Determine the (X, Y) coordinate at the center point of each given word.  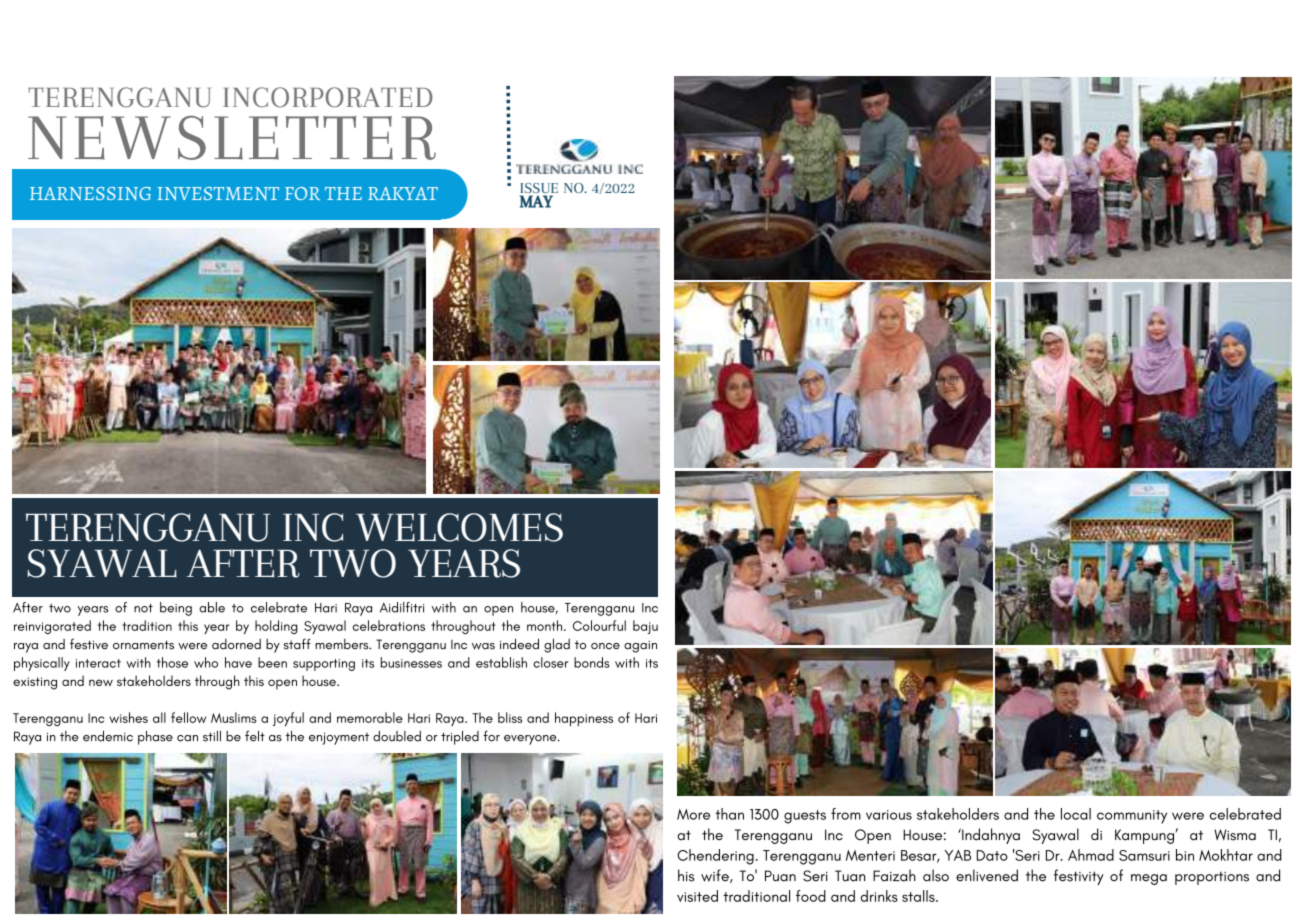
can (187, 738)
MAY (536, 201)
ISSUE (539, 189)
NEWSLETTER (232, 138)
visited (697, 896)
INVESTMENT (218, 194)
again (640, 647)
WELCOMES (459, 527)
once (605, 646)
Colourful (599, 625)
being (176, 609)
